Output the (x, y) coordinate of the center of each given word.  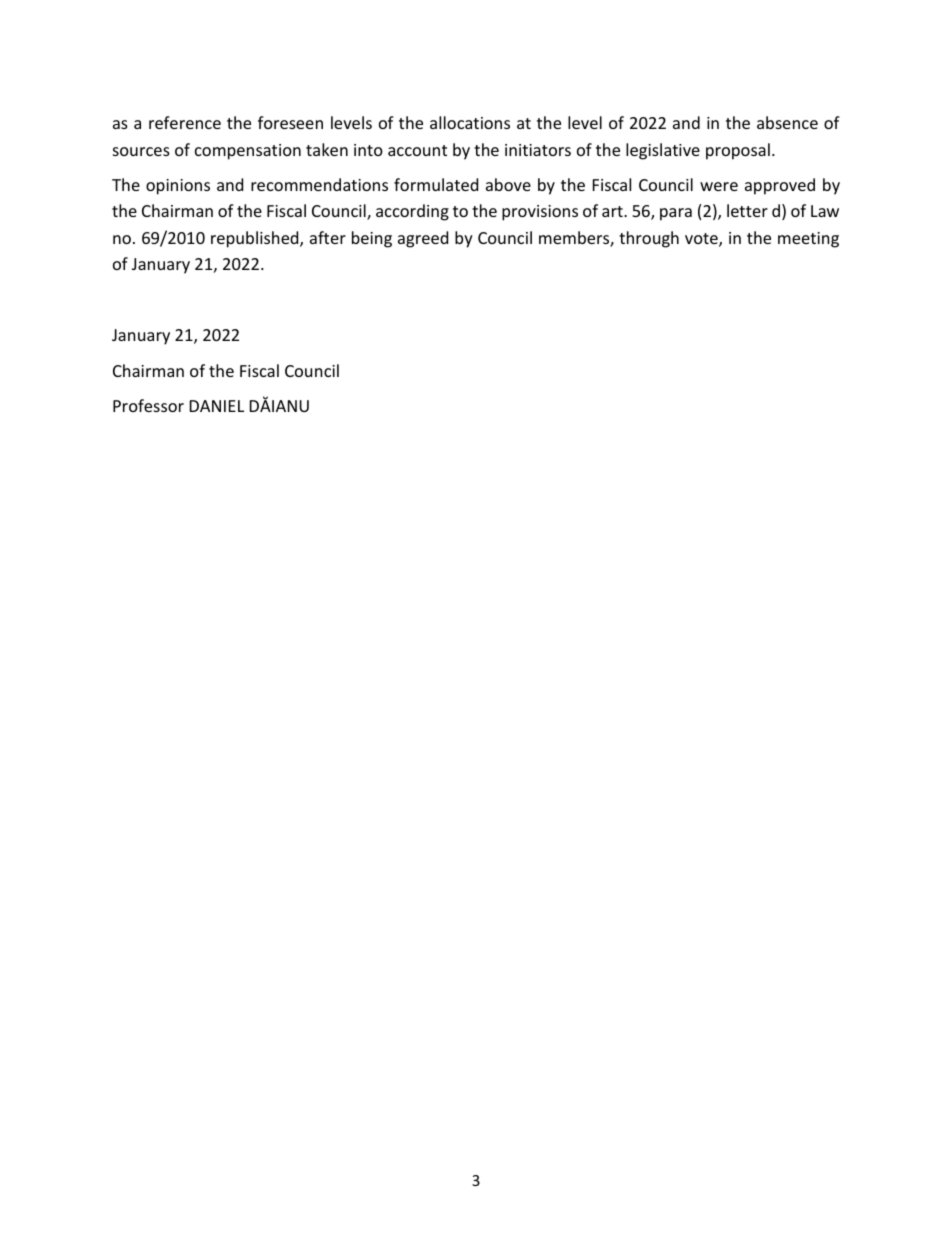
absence (787, 122)
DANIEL (217, 406)
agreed (423, 239)
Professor (148, 405)
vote (702, 240)
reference (185, 122)
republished (256, 239)
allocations (470, 122)
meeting (808, 240)
